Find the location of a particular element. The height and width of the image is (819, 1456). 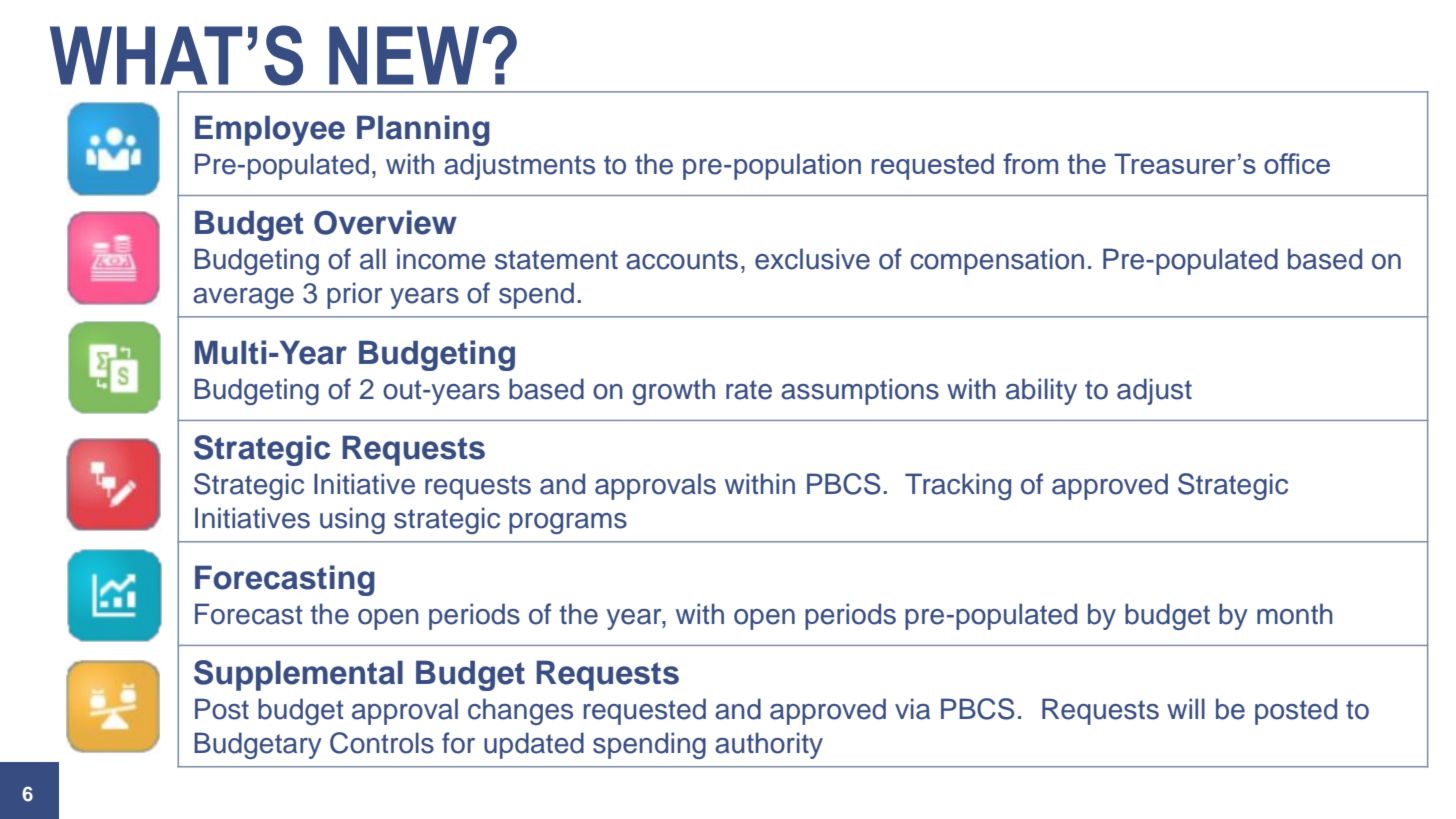

month is located at coordinates (1295, 614).
